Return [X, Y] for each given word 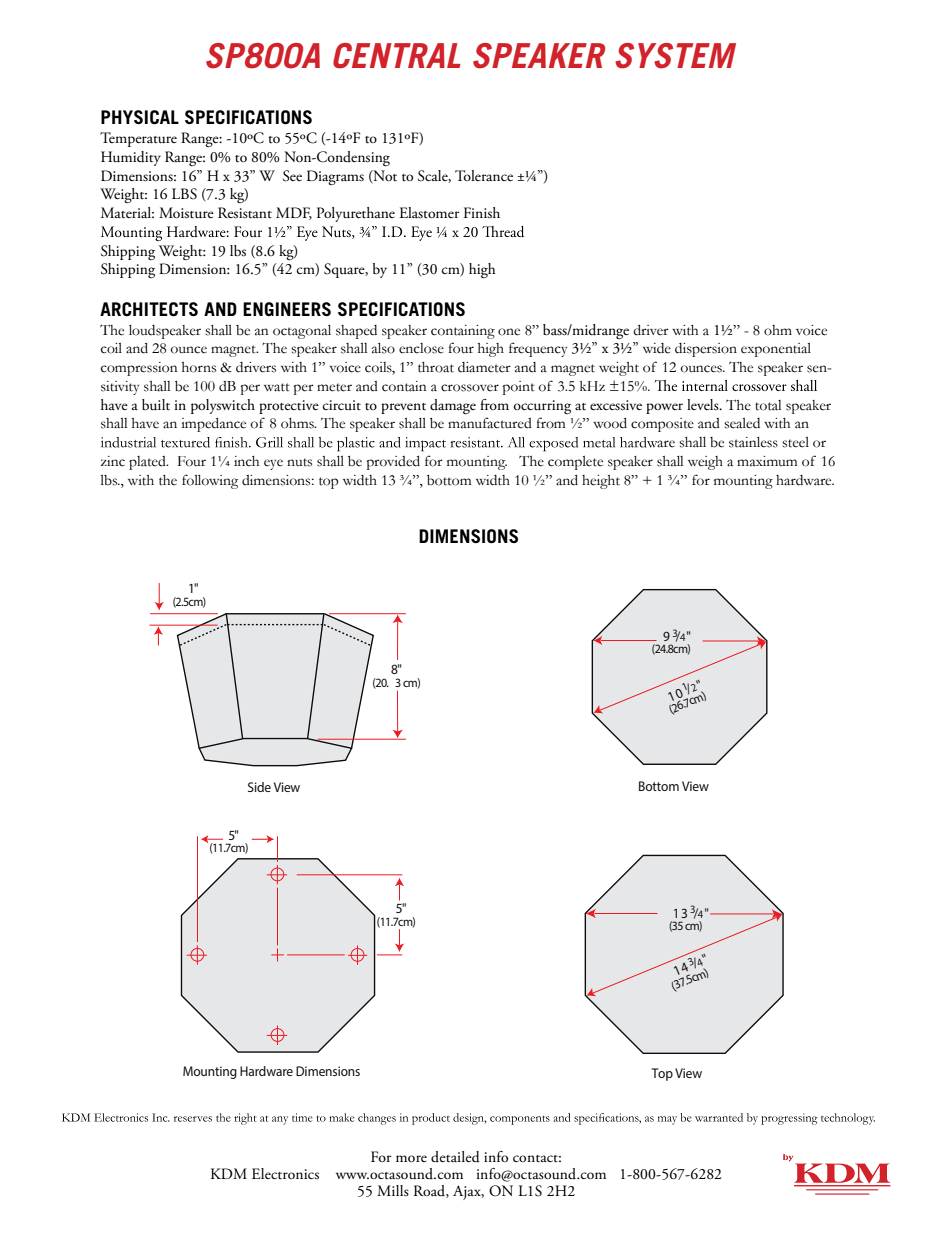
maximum [767, 461]
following [210, 481]
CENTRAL [397, 56]
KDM [229, 1173]
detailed [455, 1157]
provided [393, 463]
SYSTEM [675, 56]
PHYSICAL [140, 117]
